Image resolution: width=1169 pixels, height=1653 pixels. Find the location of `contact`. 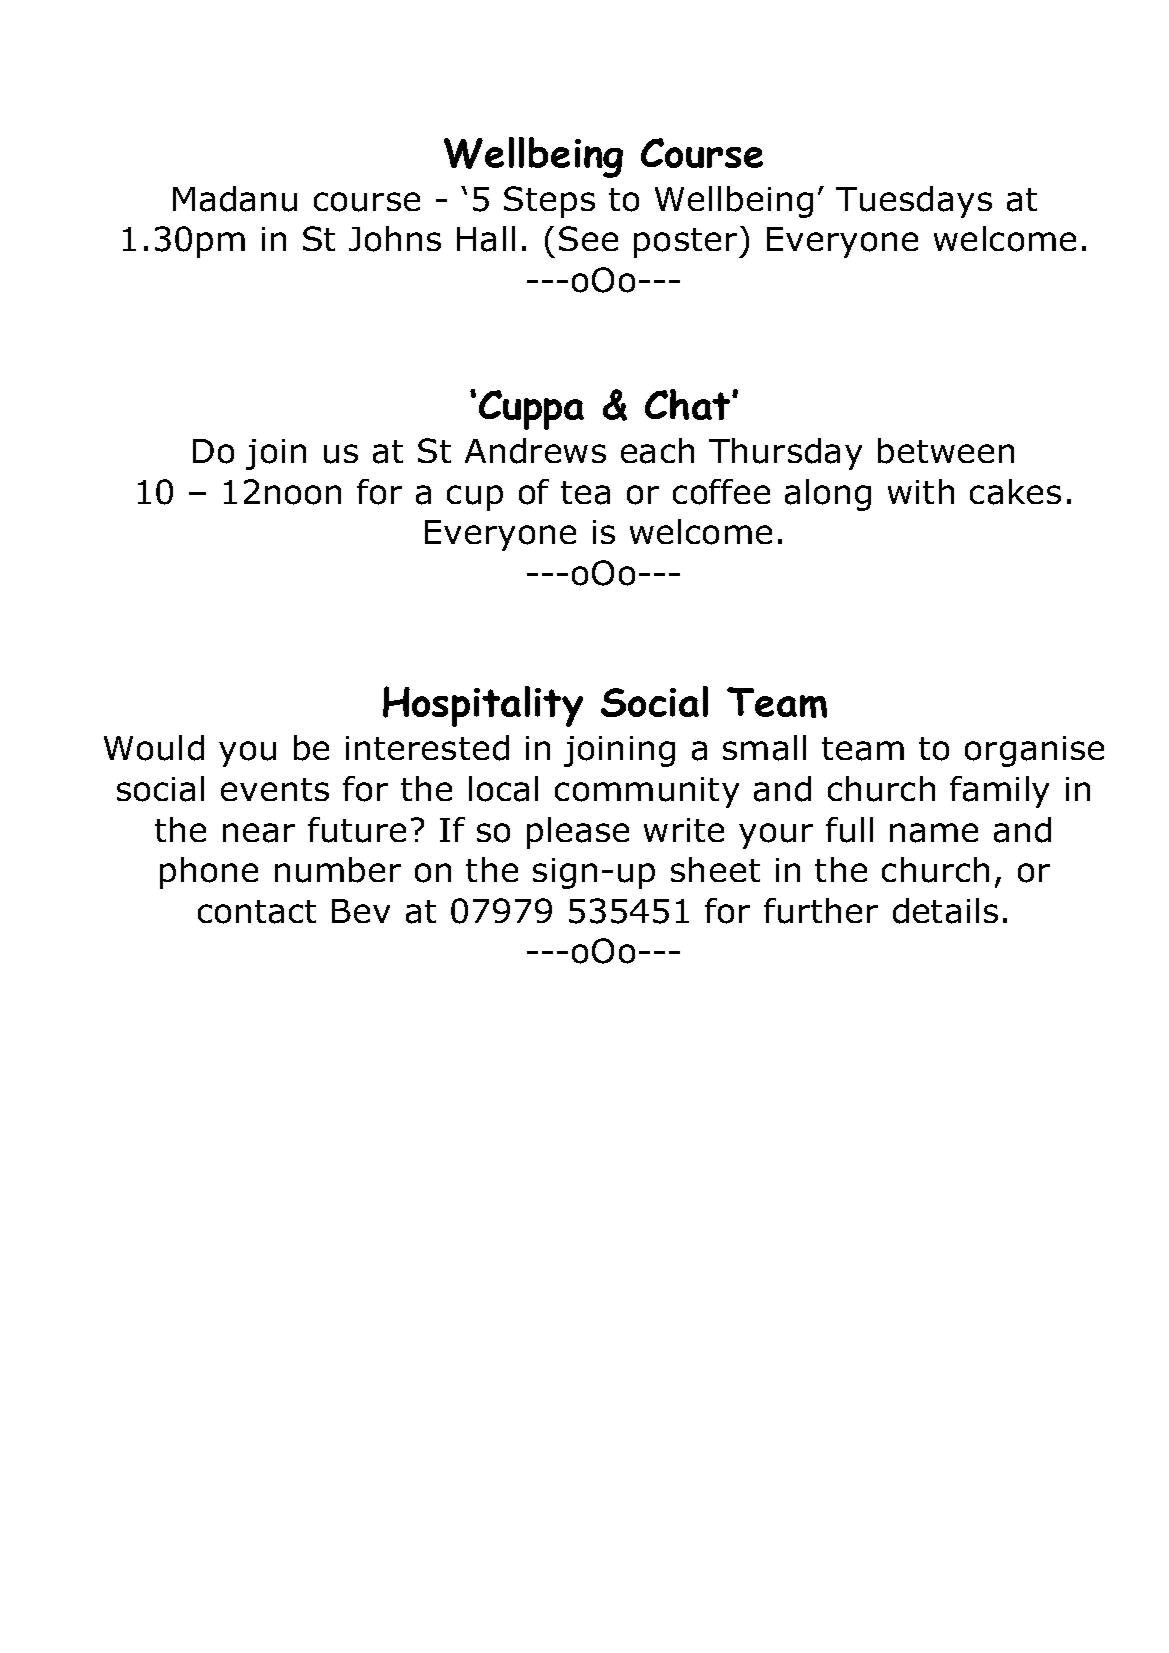

contact is located at coordinates (257, 912).
